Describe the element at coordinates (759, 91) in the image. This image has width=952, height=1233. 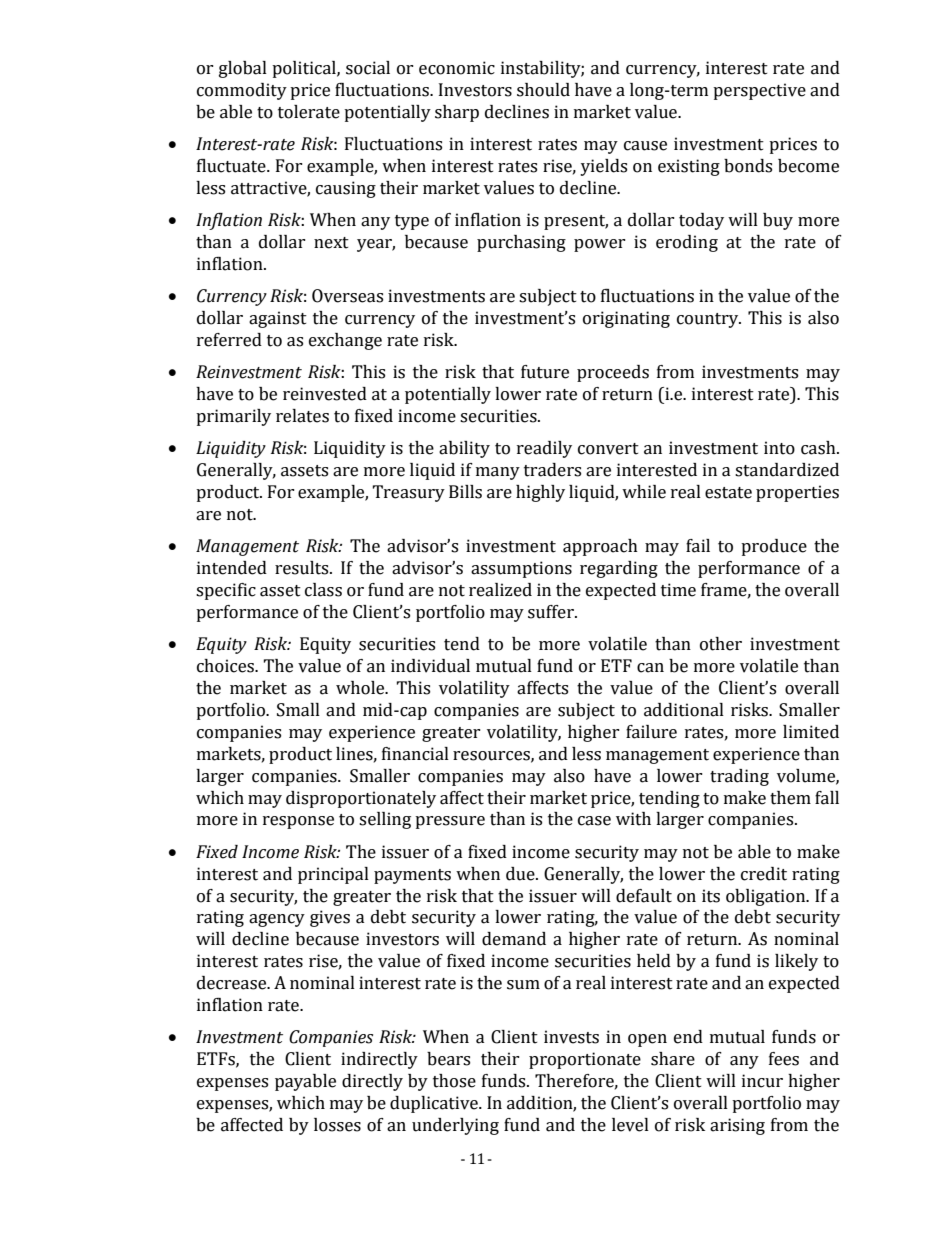
I see `perspective` at that location.
